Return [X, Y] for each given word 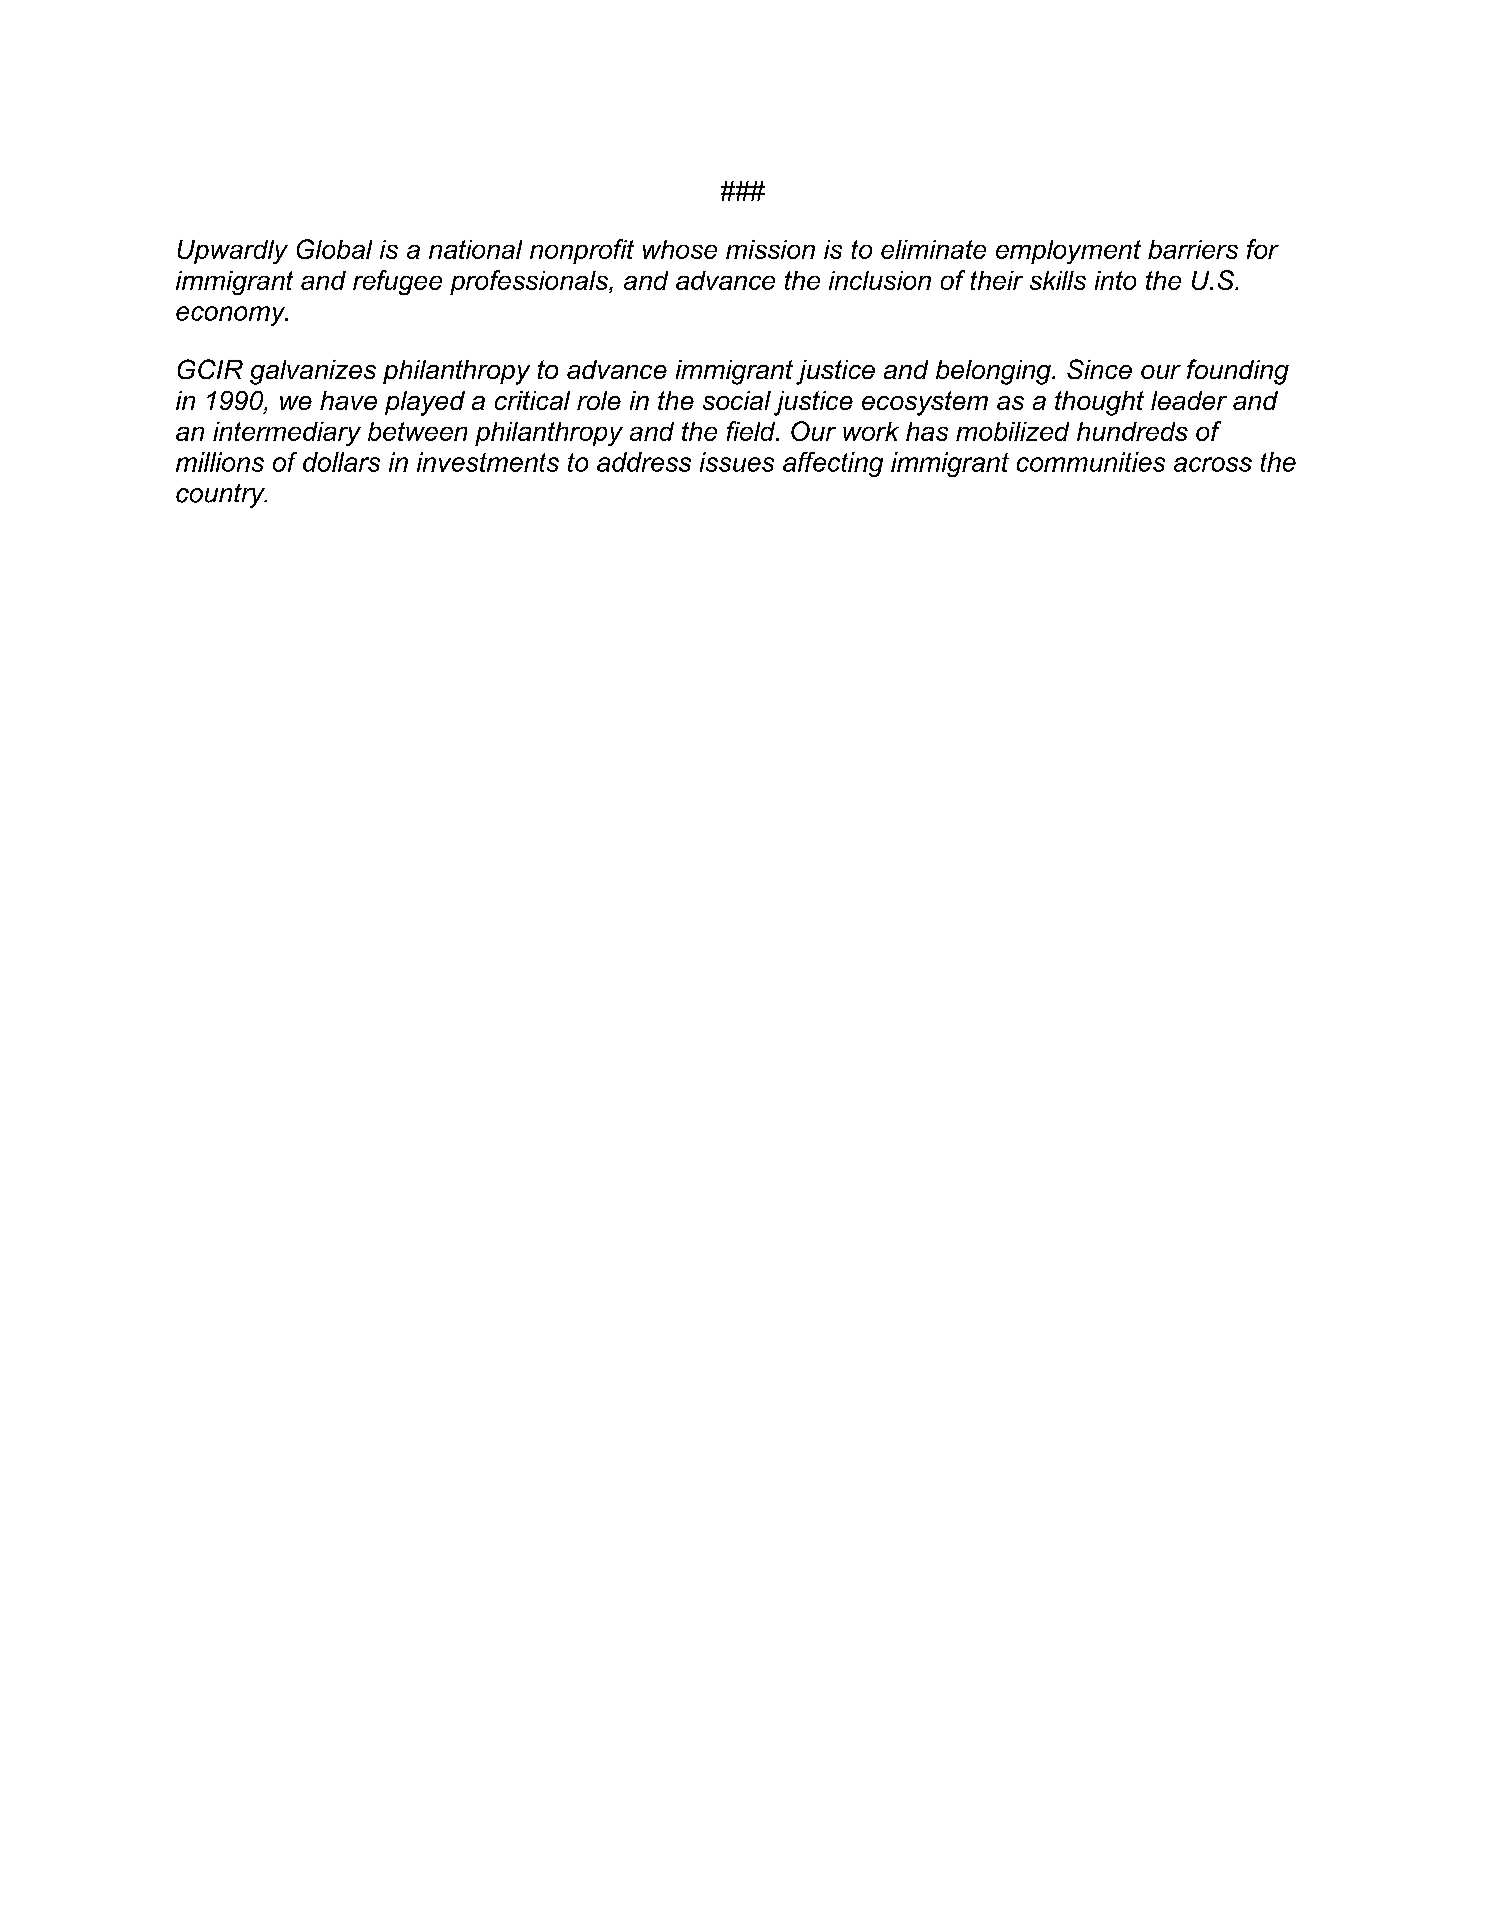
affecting [833, 464]
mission [770, 249]
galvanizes [313, 372]
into [1115, 280]
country [221, 496]
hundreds [1132, 431]
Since [1099, 369]
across [1213, 464]
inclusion [880, 280]
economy [232, 316]
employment [1068, 252]
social [737, 400]
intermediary [287, 434]
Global [334, 249]
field [752, 431]
